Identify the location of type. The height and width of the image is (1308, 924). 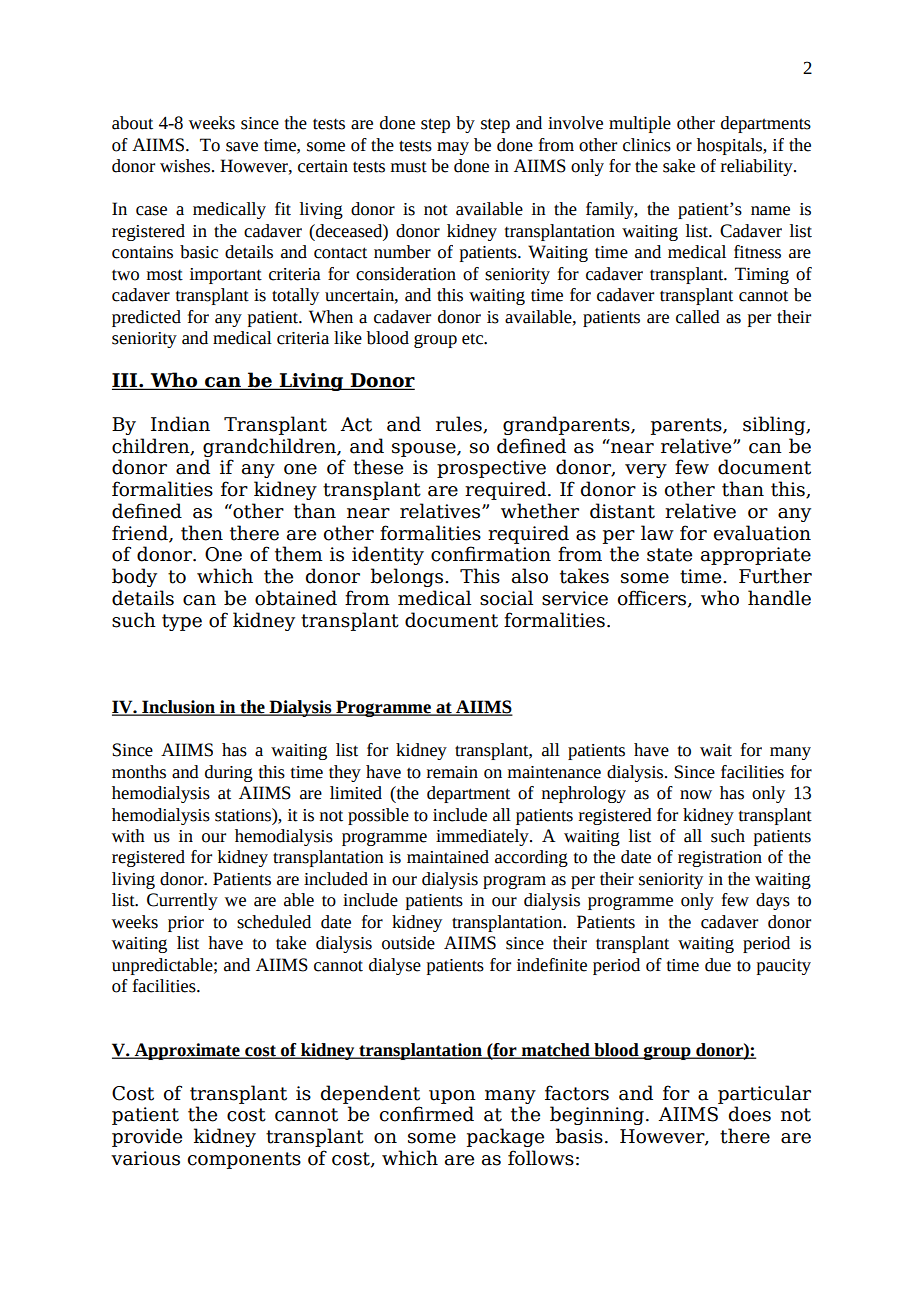
(182, 622).
